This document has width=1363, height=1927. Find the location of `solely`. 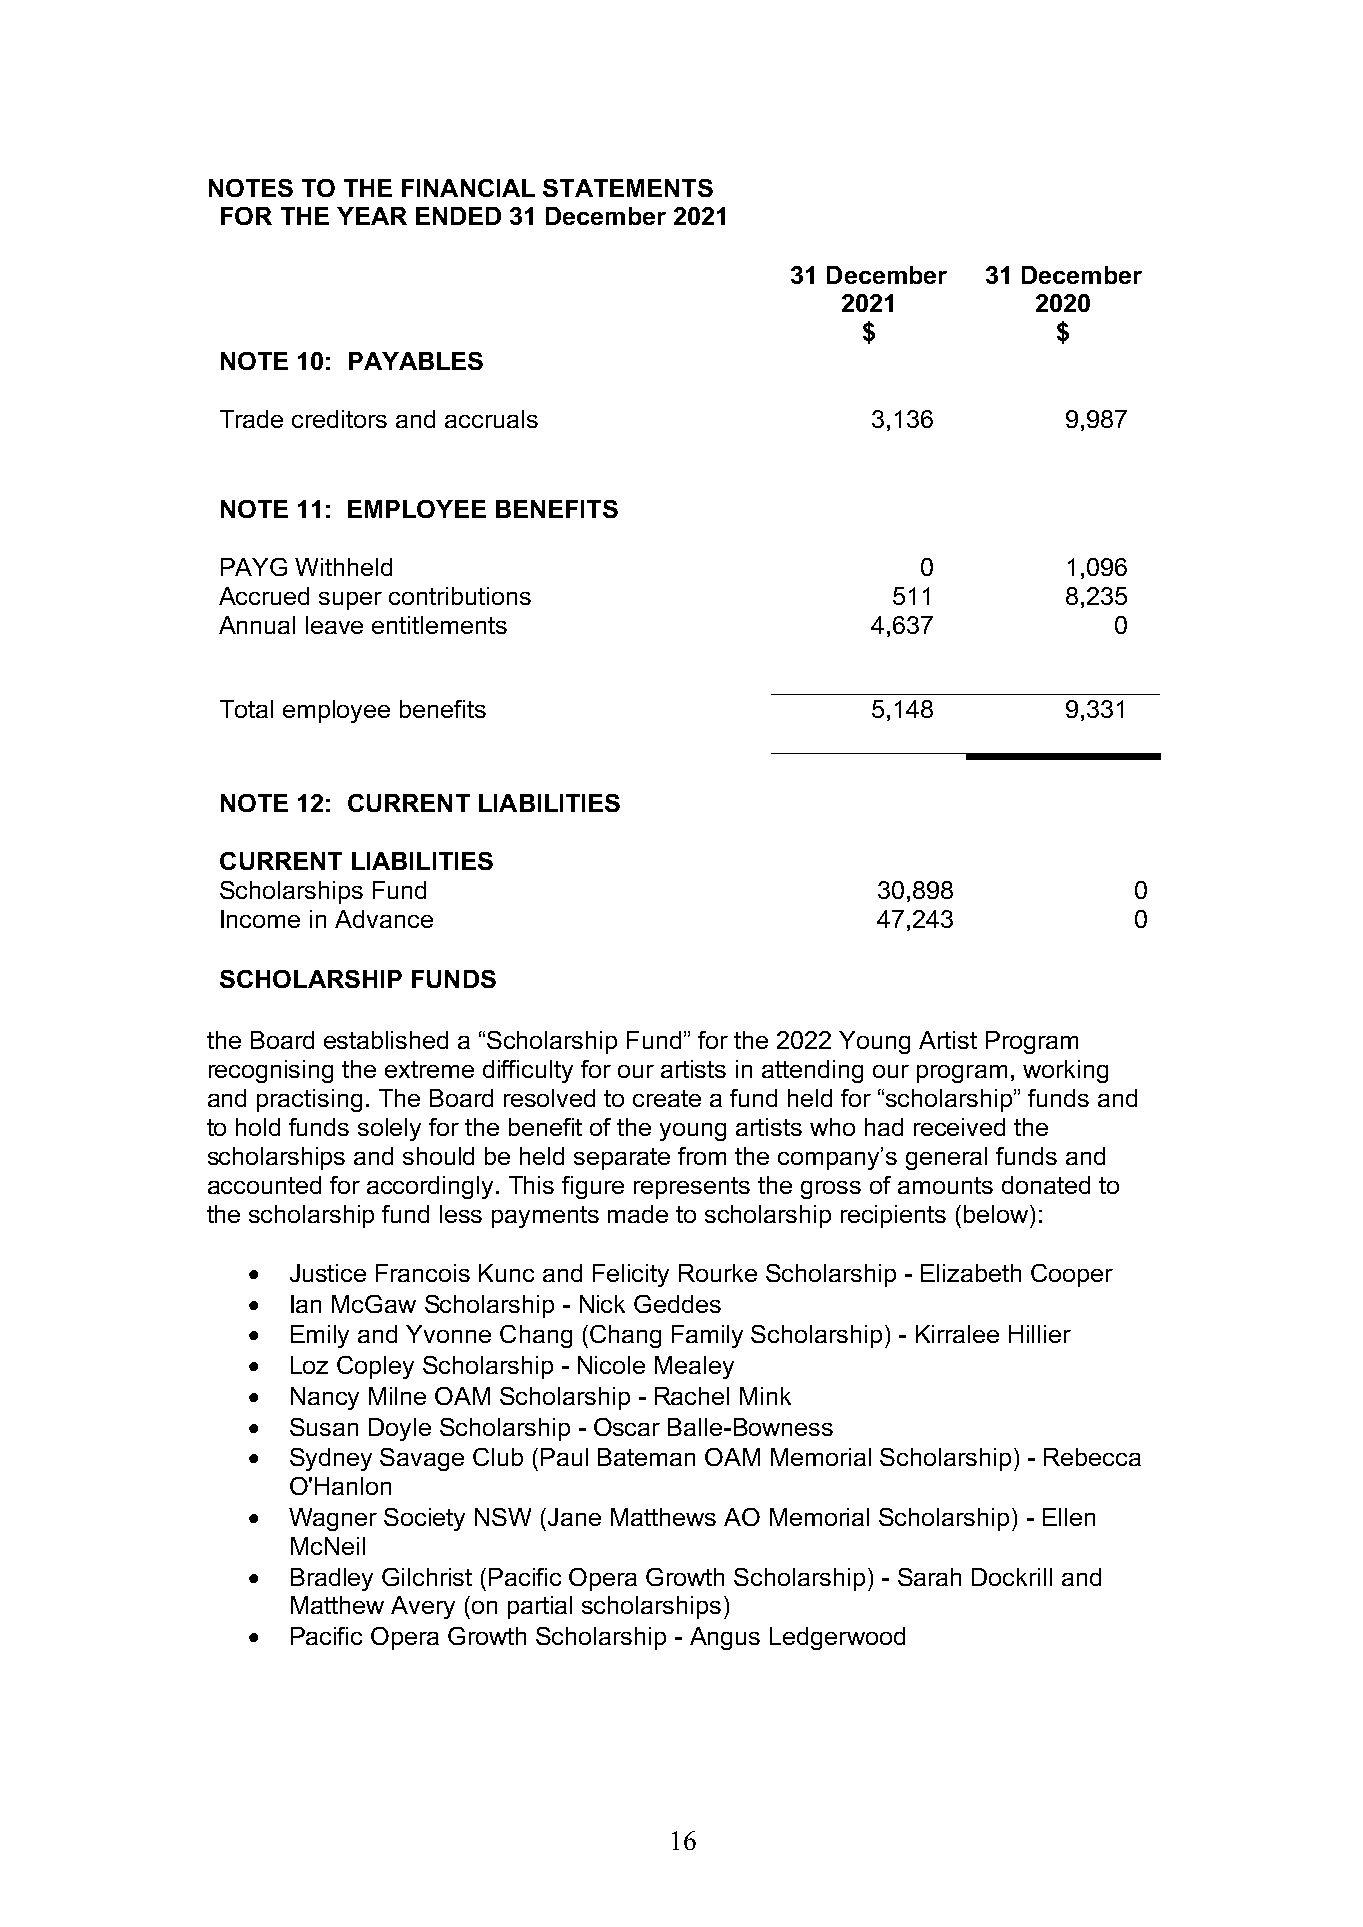

solely is located at coordinates (389, 1129).
